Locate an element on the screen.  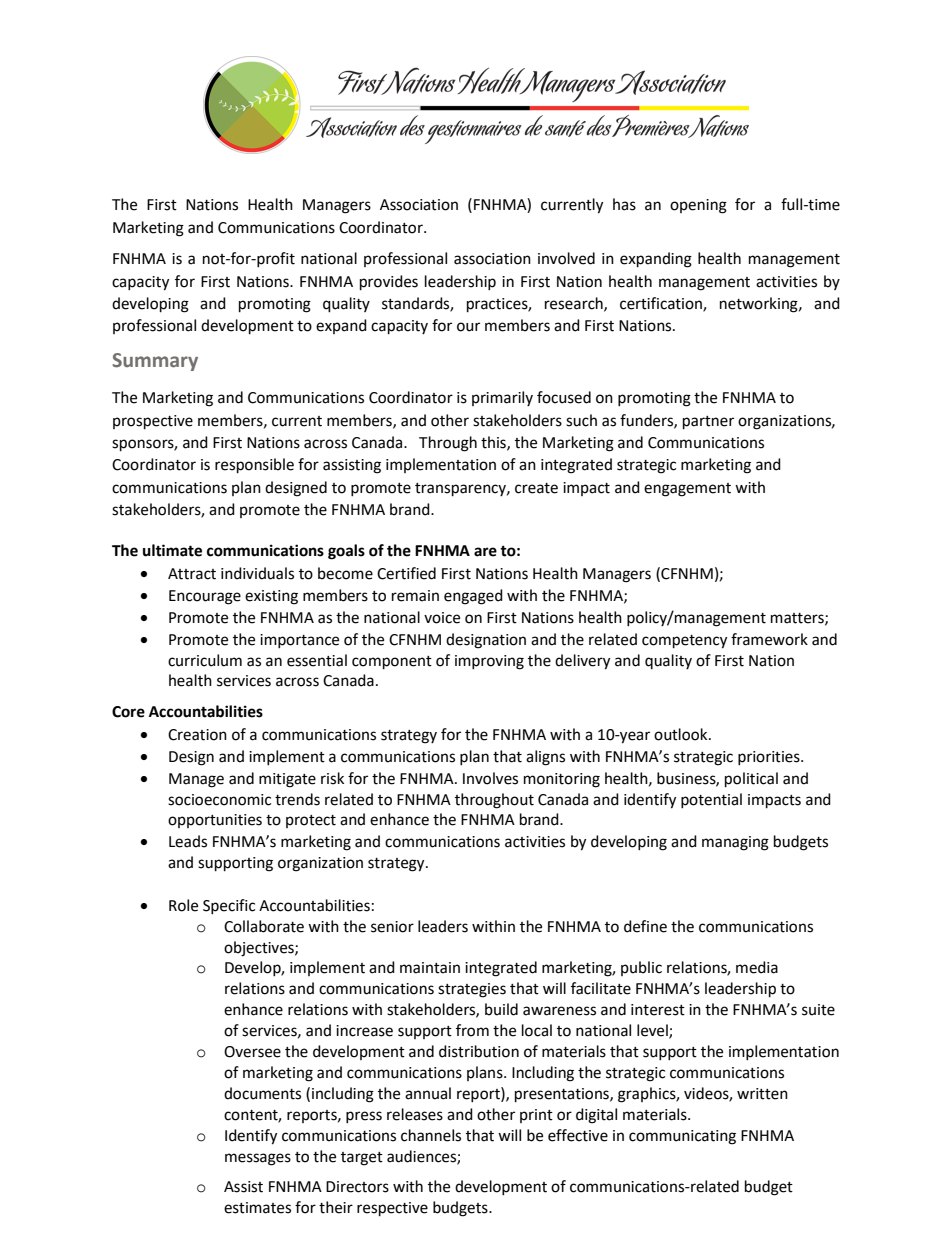
engagement is located at coordinates (687, 490).
